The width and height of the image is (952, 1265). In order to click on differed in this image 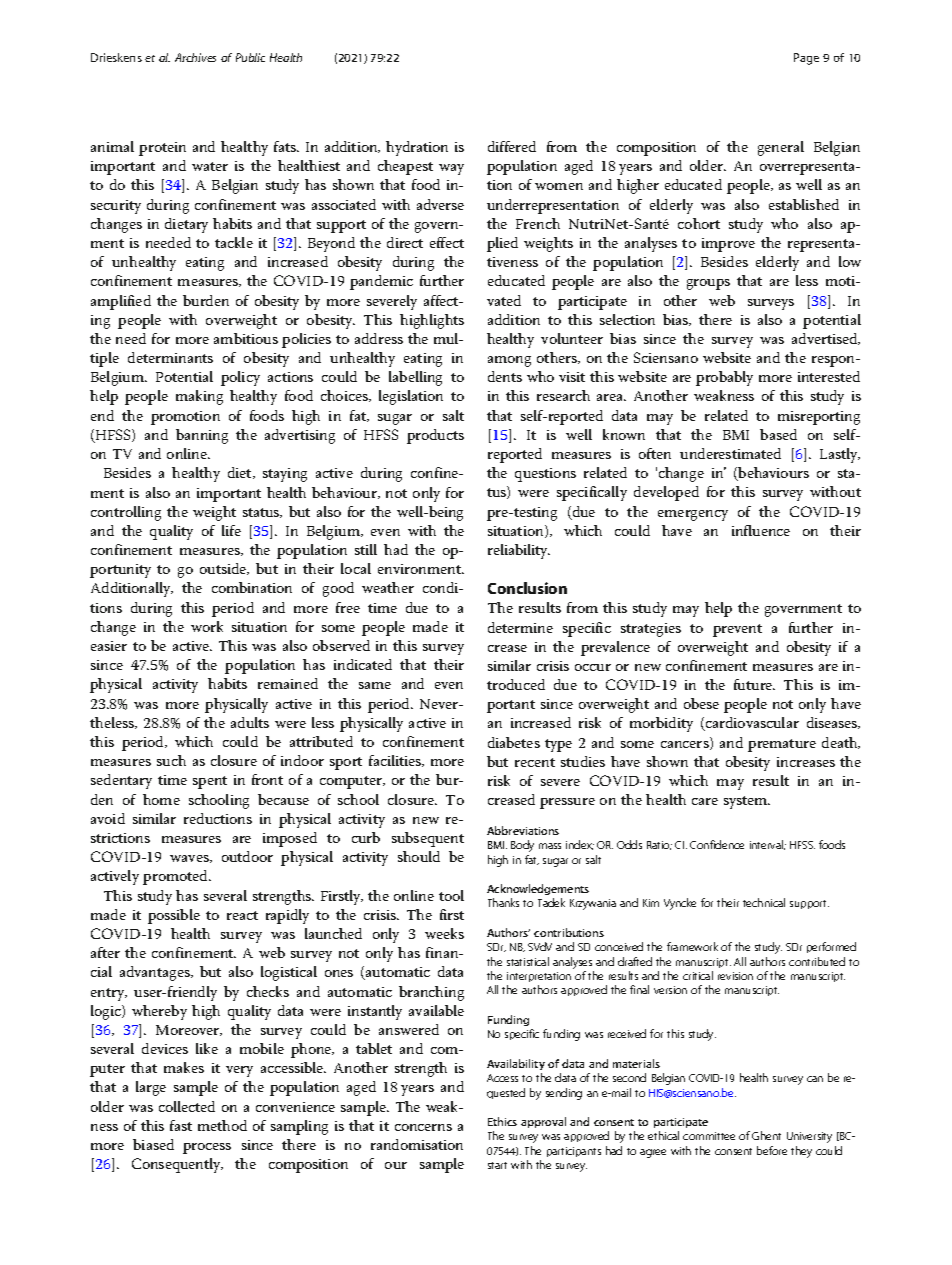, I will do `click(512, 146)`.
